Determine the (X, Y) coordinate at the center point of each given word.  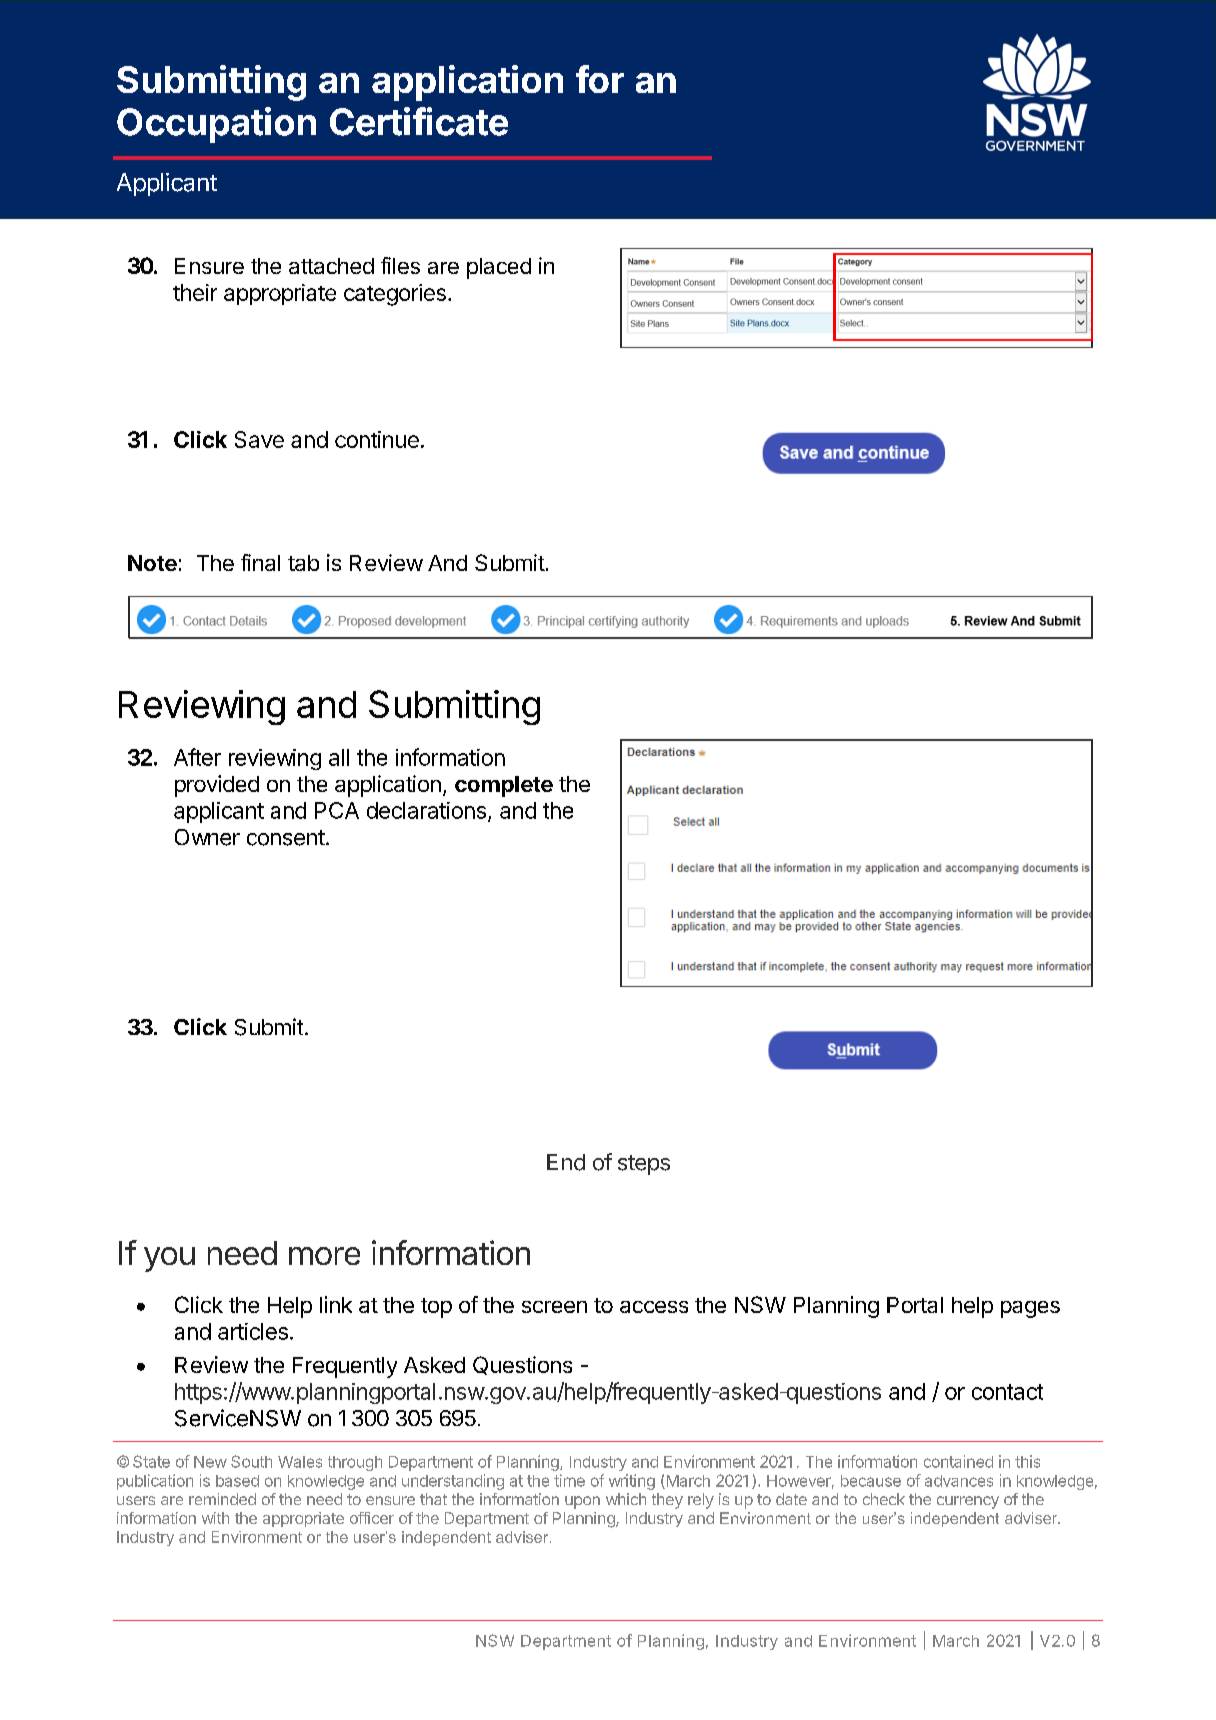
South (251, 1461)
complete (504, 786)
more (324, 1256)
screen (554, 1307)
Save (259, 439)
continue (377, 439)
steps (644, 1165)
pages (1030, 1309)
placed (499, 268)
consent (286, 838)
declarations (426, 810)
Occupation (216, 125)
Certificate (419, 121)
